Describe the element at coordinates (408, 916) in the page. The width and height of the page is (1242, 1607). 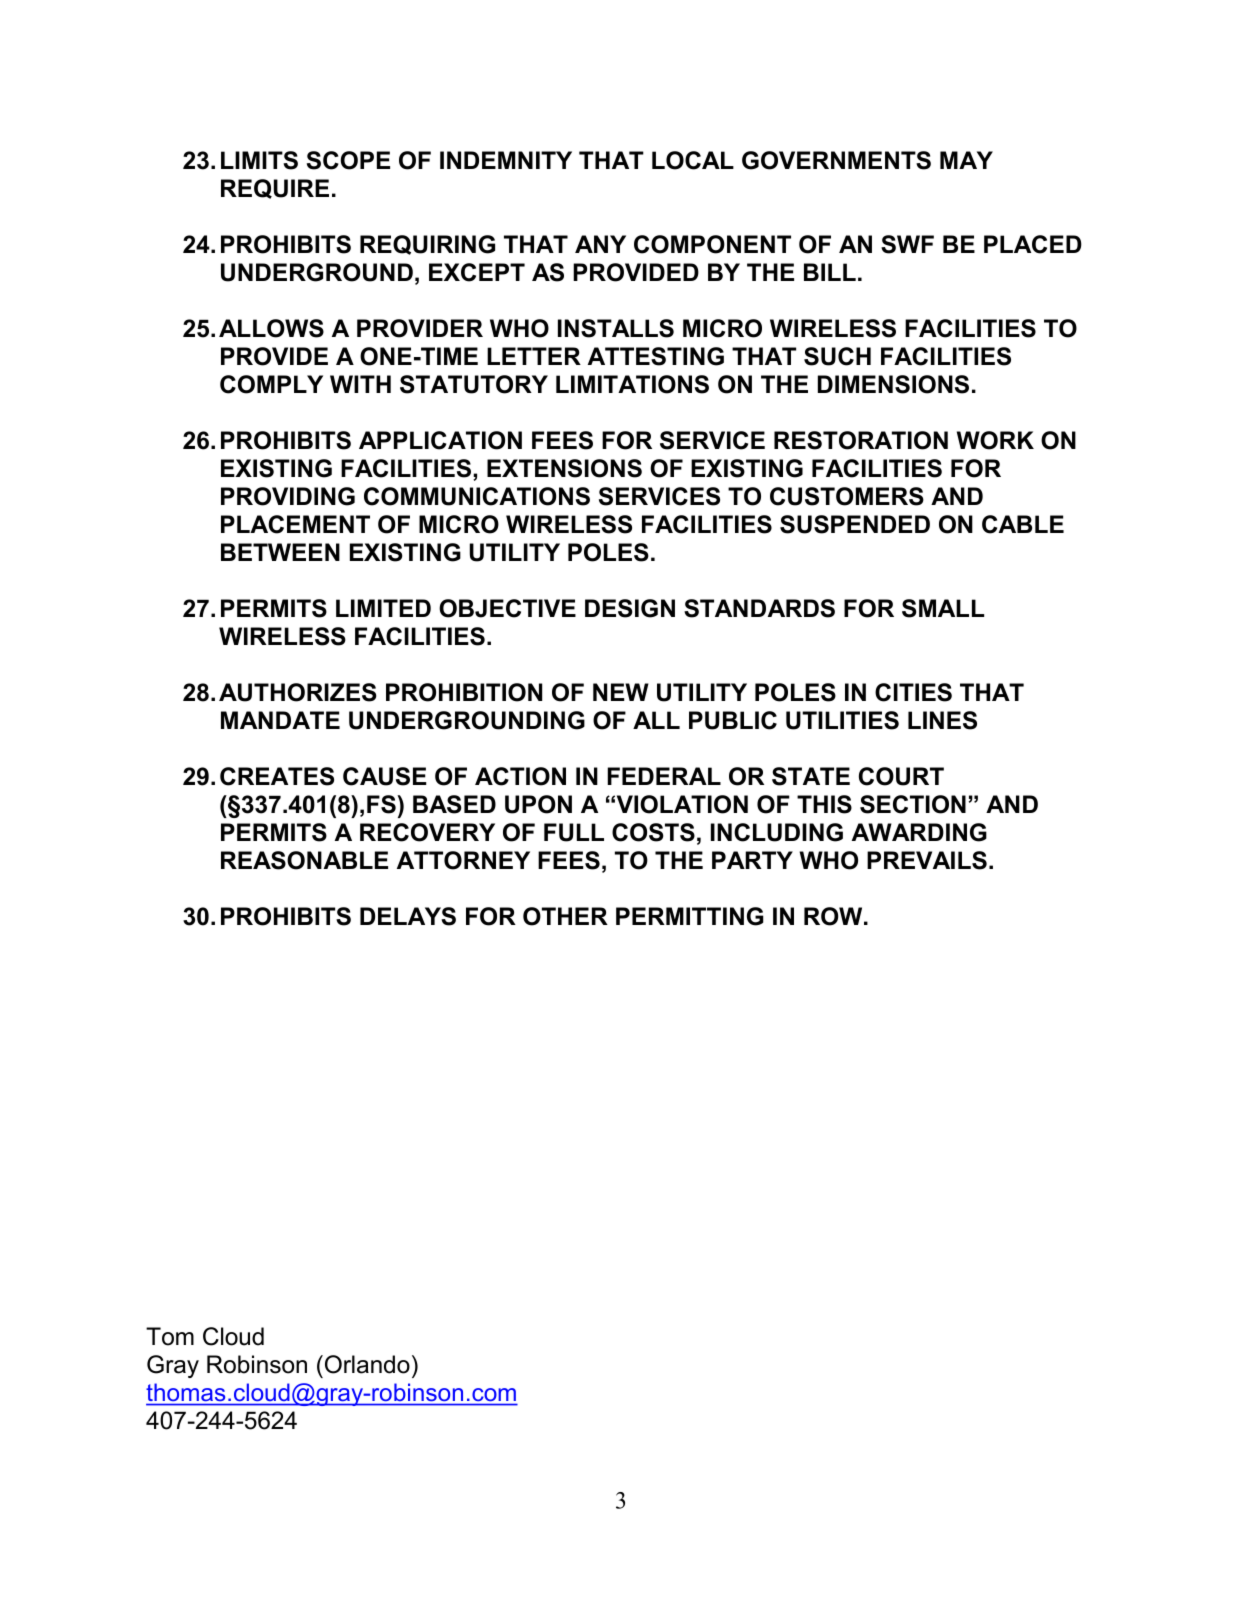
I see `DELAYS` at that location.
